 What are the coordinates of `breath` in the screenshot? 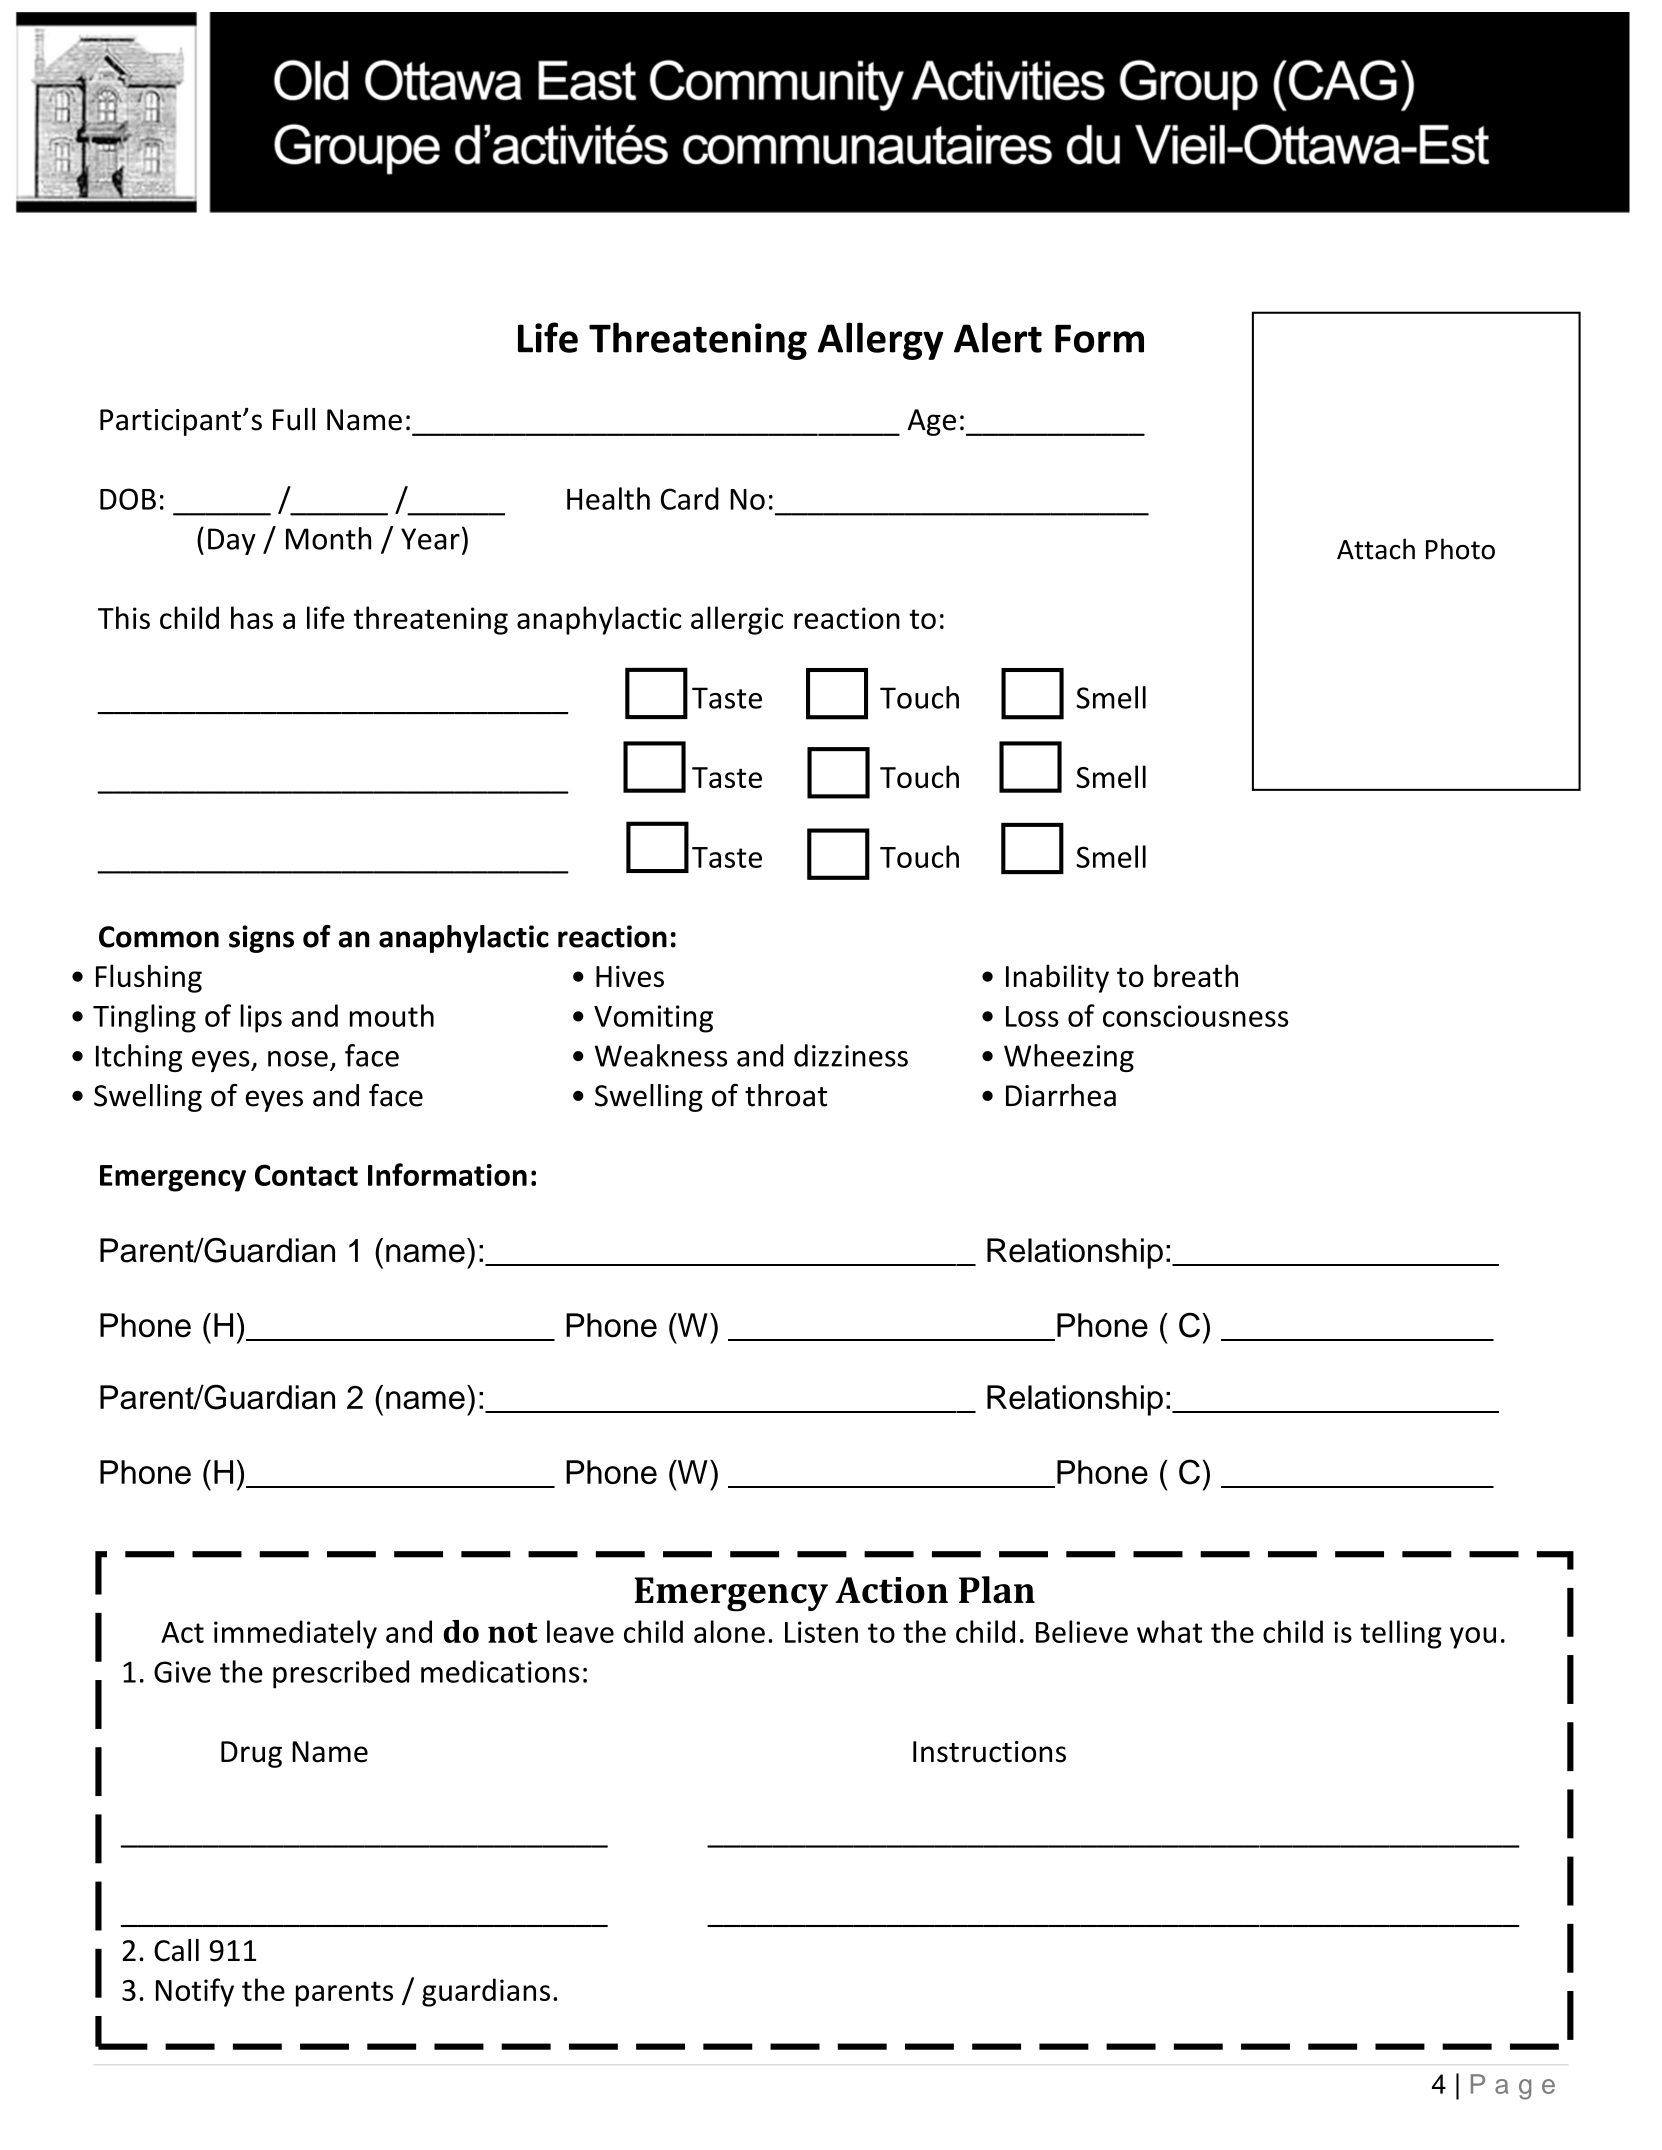 It's located at (1196, 975).
